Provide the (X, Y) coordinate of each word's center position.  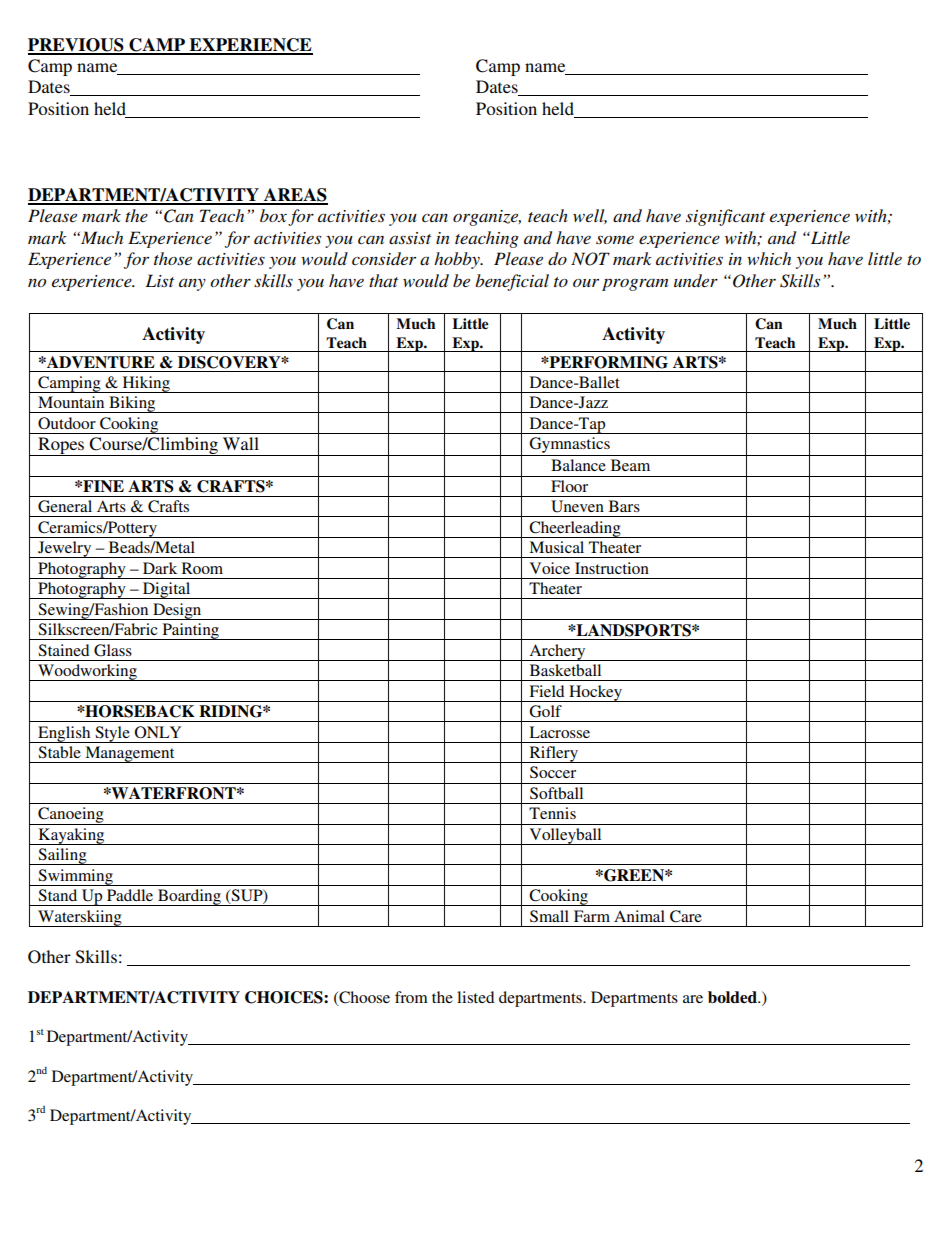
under (696, 280)
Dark (160, 568)
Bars (624, 506)
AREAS (295, 196)
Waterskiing (80, 918)
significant (725, 217)
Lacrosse (559, 732)
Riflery (553, 754)
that (383, 280)
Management (130, 754)
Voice (550, 568)
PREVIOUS (77, 46)
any (192, 284)
